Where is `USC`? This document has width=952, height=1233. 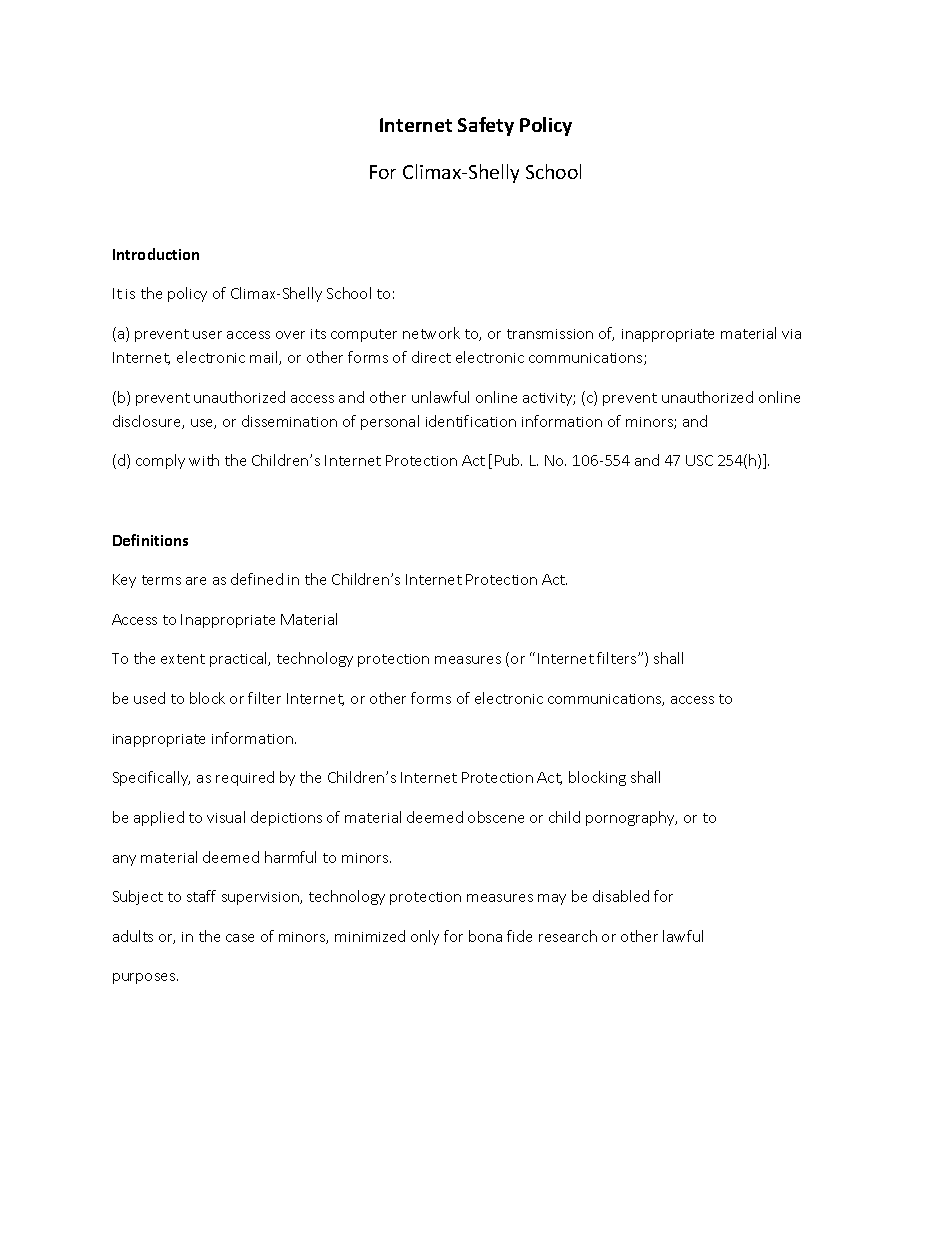 USC is located at coordinates (699, 460).
